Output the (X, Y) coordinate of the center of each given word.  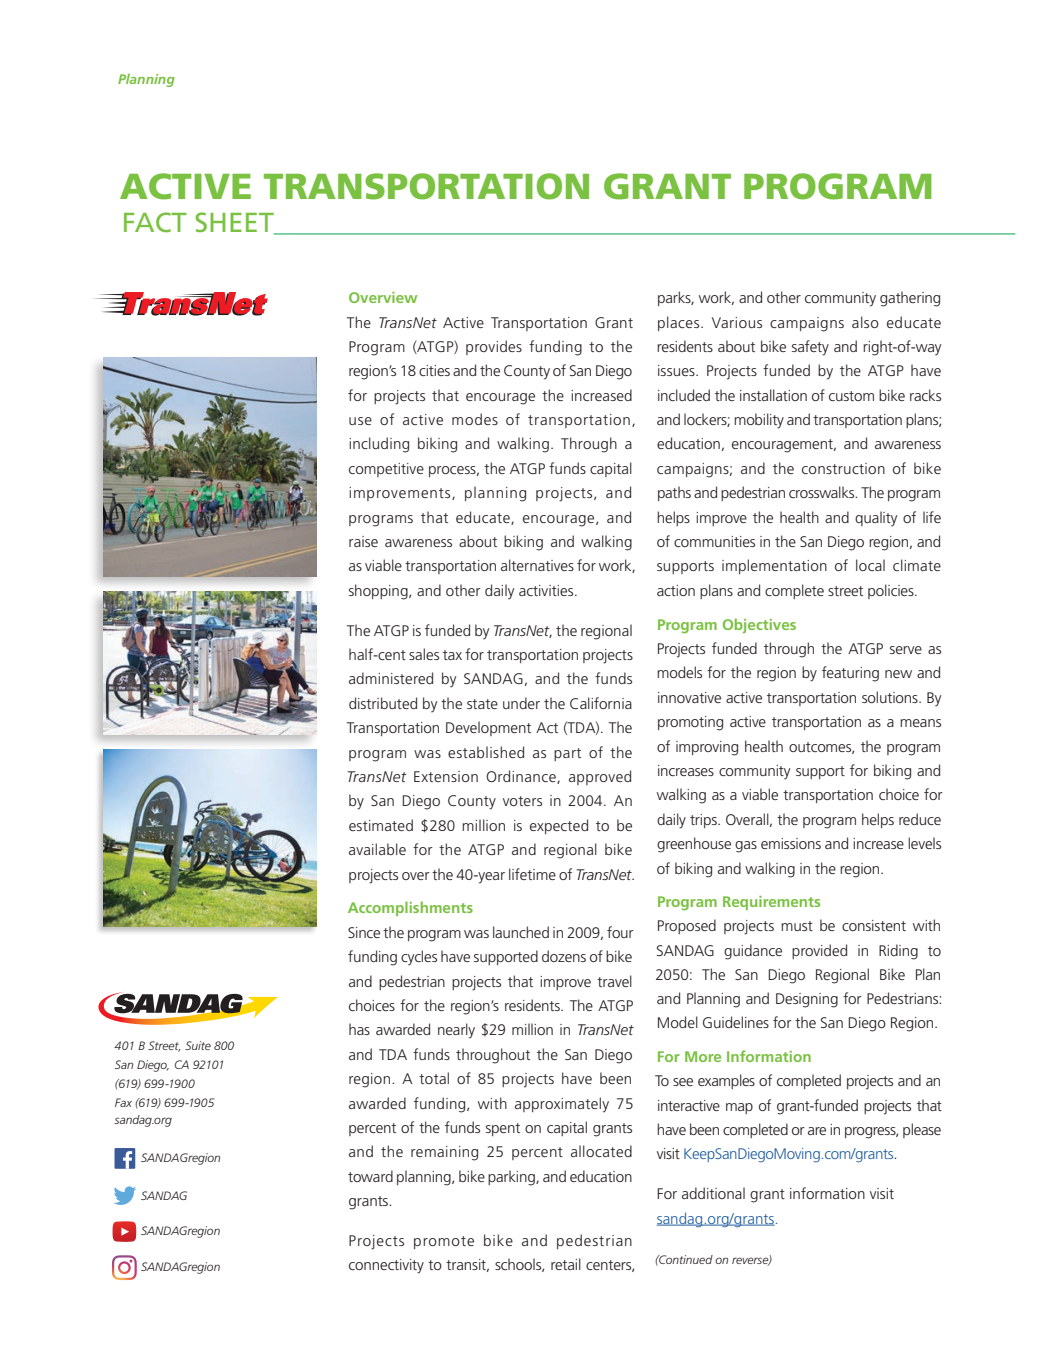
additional (713, 1193)
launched (521, 932)
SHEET (235, 223)
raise (363, 541)
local (870, 565)
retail (566, 1264)
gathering (910, 299)
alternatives (537, 565)
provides (494, 347)
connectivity (386, 1266)
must (797, 926)
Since (364, 932)
